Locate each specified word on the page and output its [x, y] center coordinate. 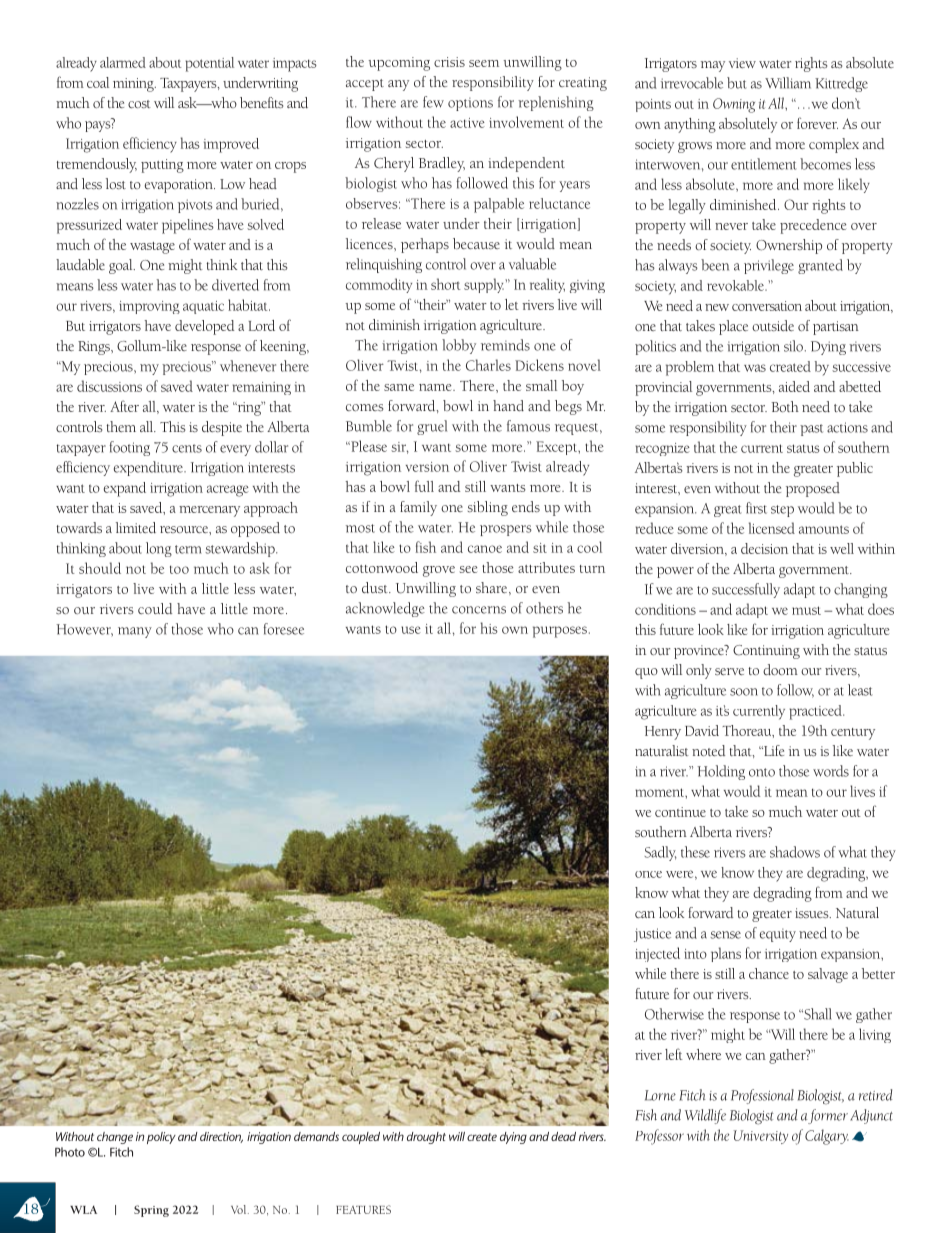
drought [426, 1138]
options [470, 104]
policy [161, 1138]
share [493, 588]
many [135, 632]
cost [139, 104]
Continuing [766, 652]
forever [817, 123]
